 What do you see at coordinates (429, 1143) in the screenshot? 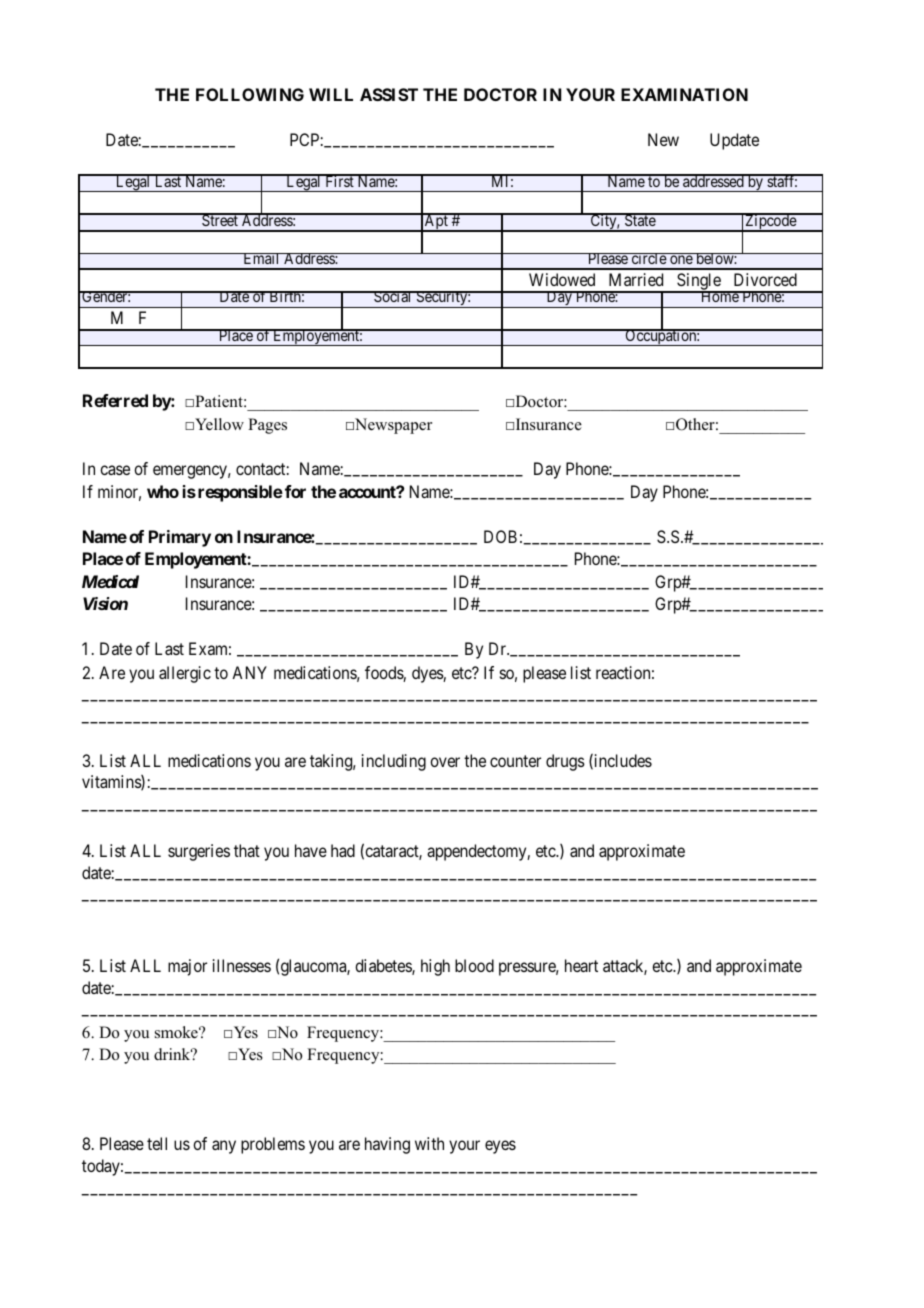
I see `with` at bounding box center [429, 1143].
